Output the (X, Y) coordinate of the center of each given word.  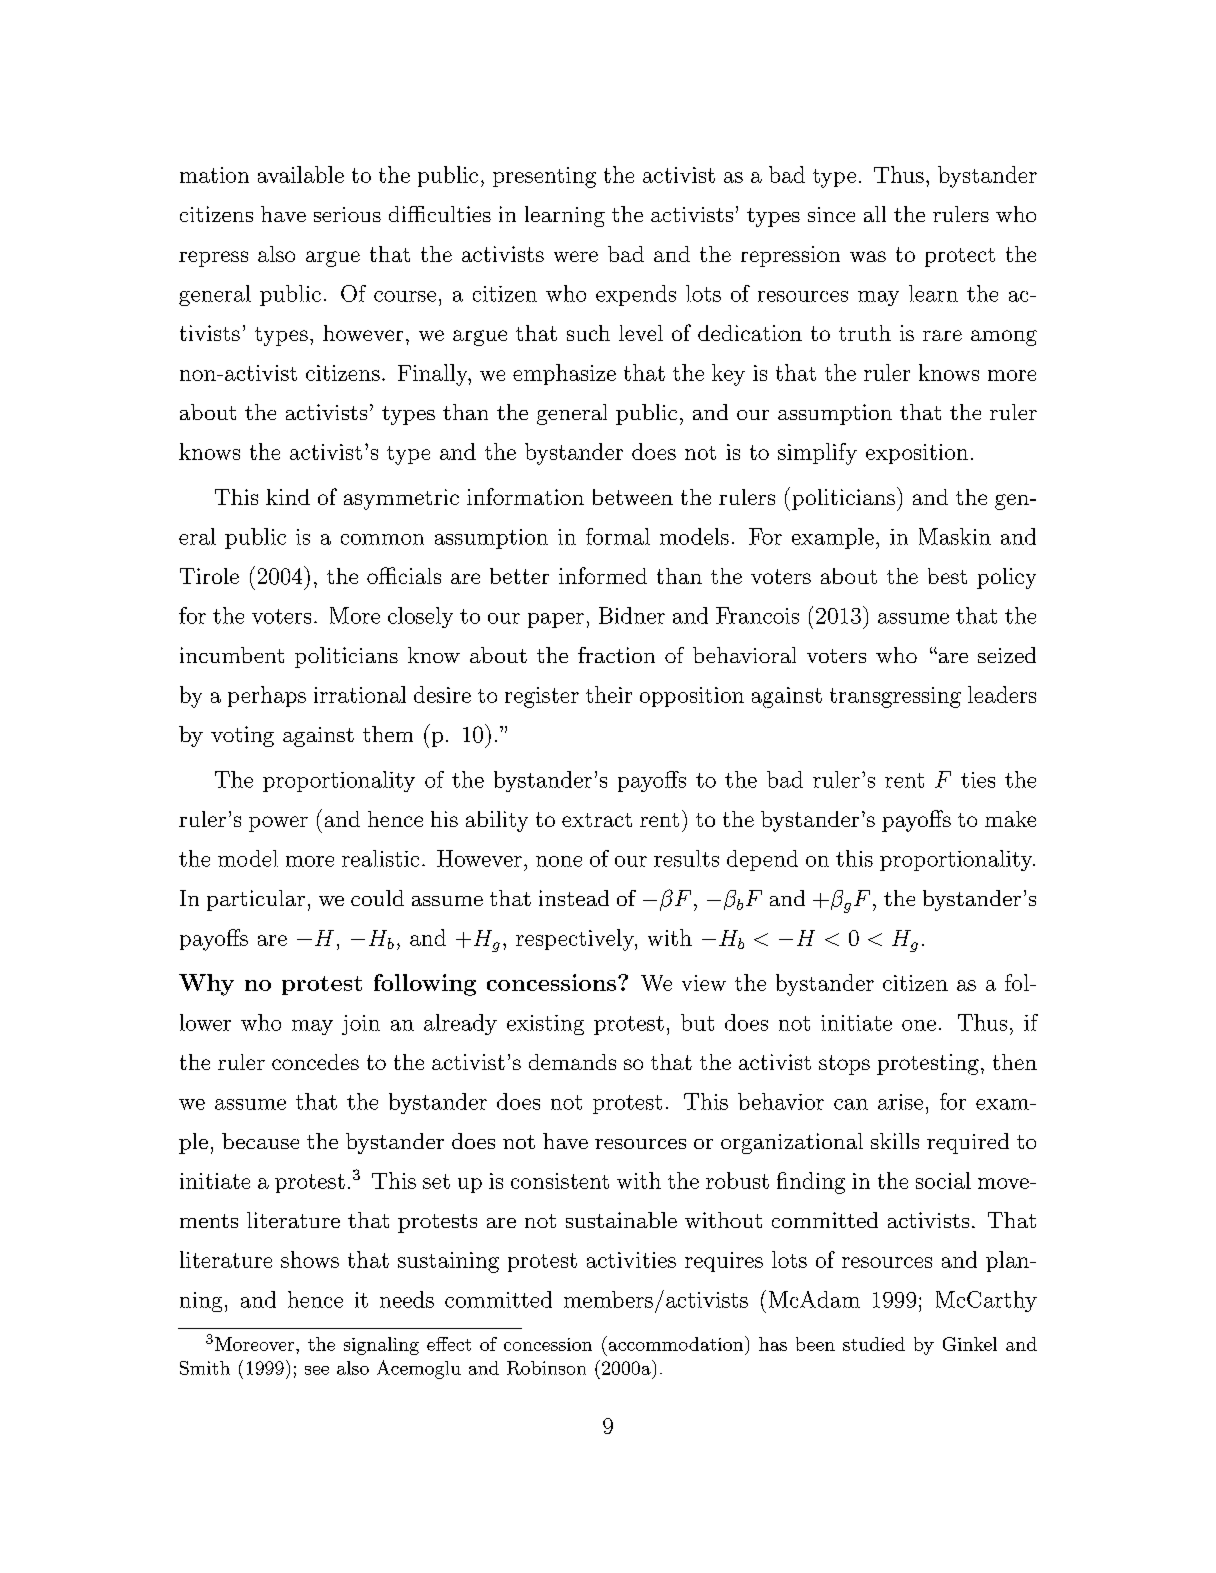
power (278, 824)
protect (960, 257)
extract (597, 820)
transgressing (895, 697)
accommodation (674, 1343)
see (317, 1370)
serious (347, 214)
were (576, 256)
